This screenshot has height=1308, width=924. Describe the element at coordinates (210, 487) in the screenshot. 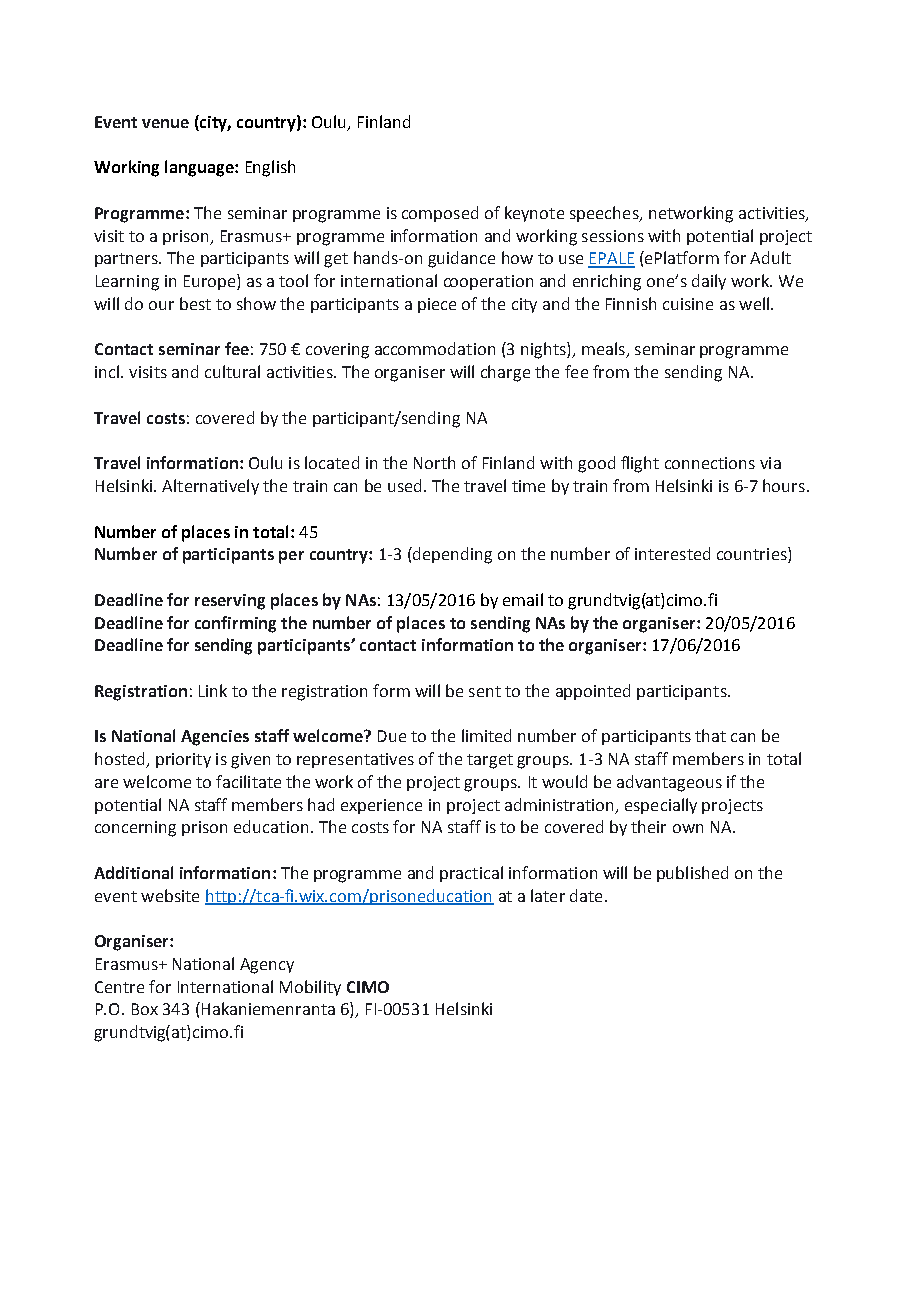

I see `Alternatively` at that location.
